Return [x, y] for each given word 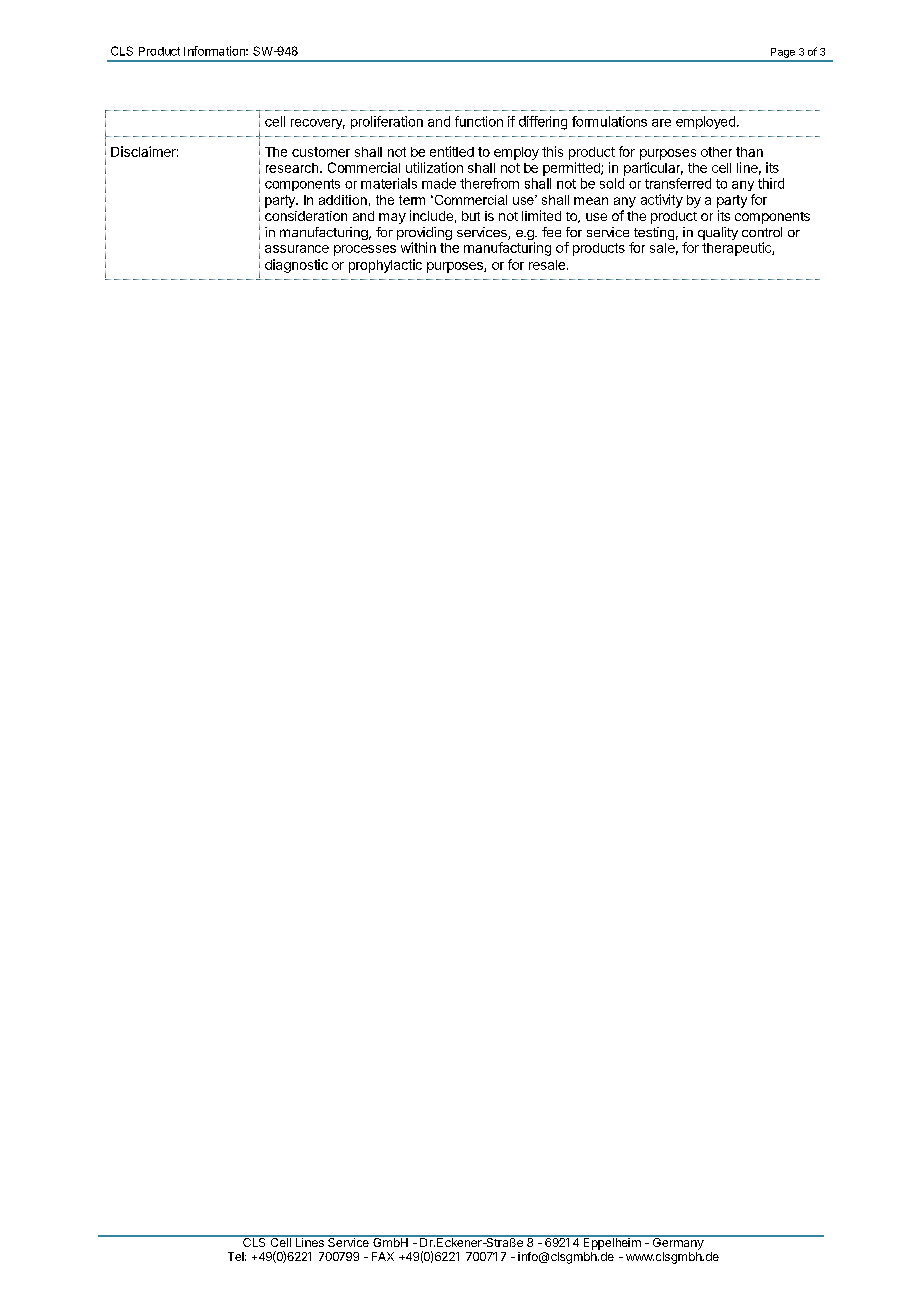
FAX [383, 1256]
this [552, 151]
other [716, 152]
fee [551, 232]
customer [321, 152]
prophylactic [385, 266]
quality [718, 233]
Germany [677, 1242]
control [762, 232]
